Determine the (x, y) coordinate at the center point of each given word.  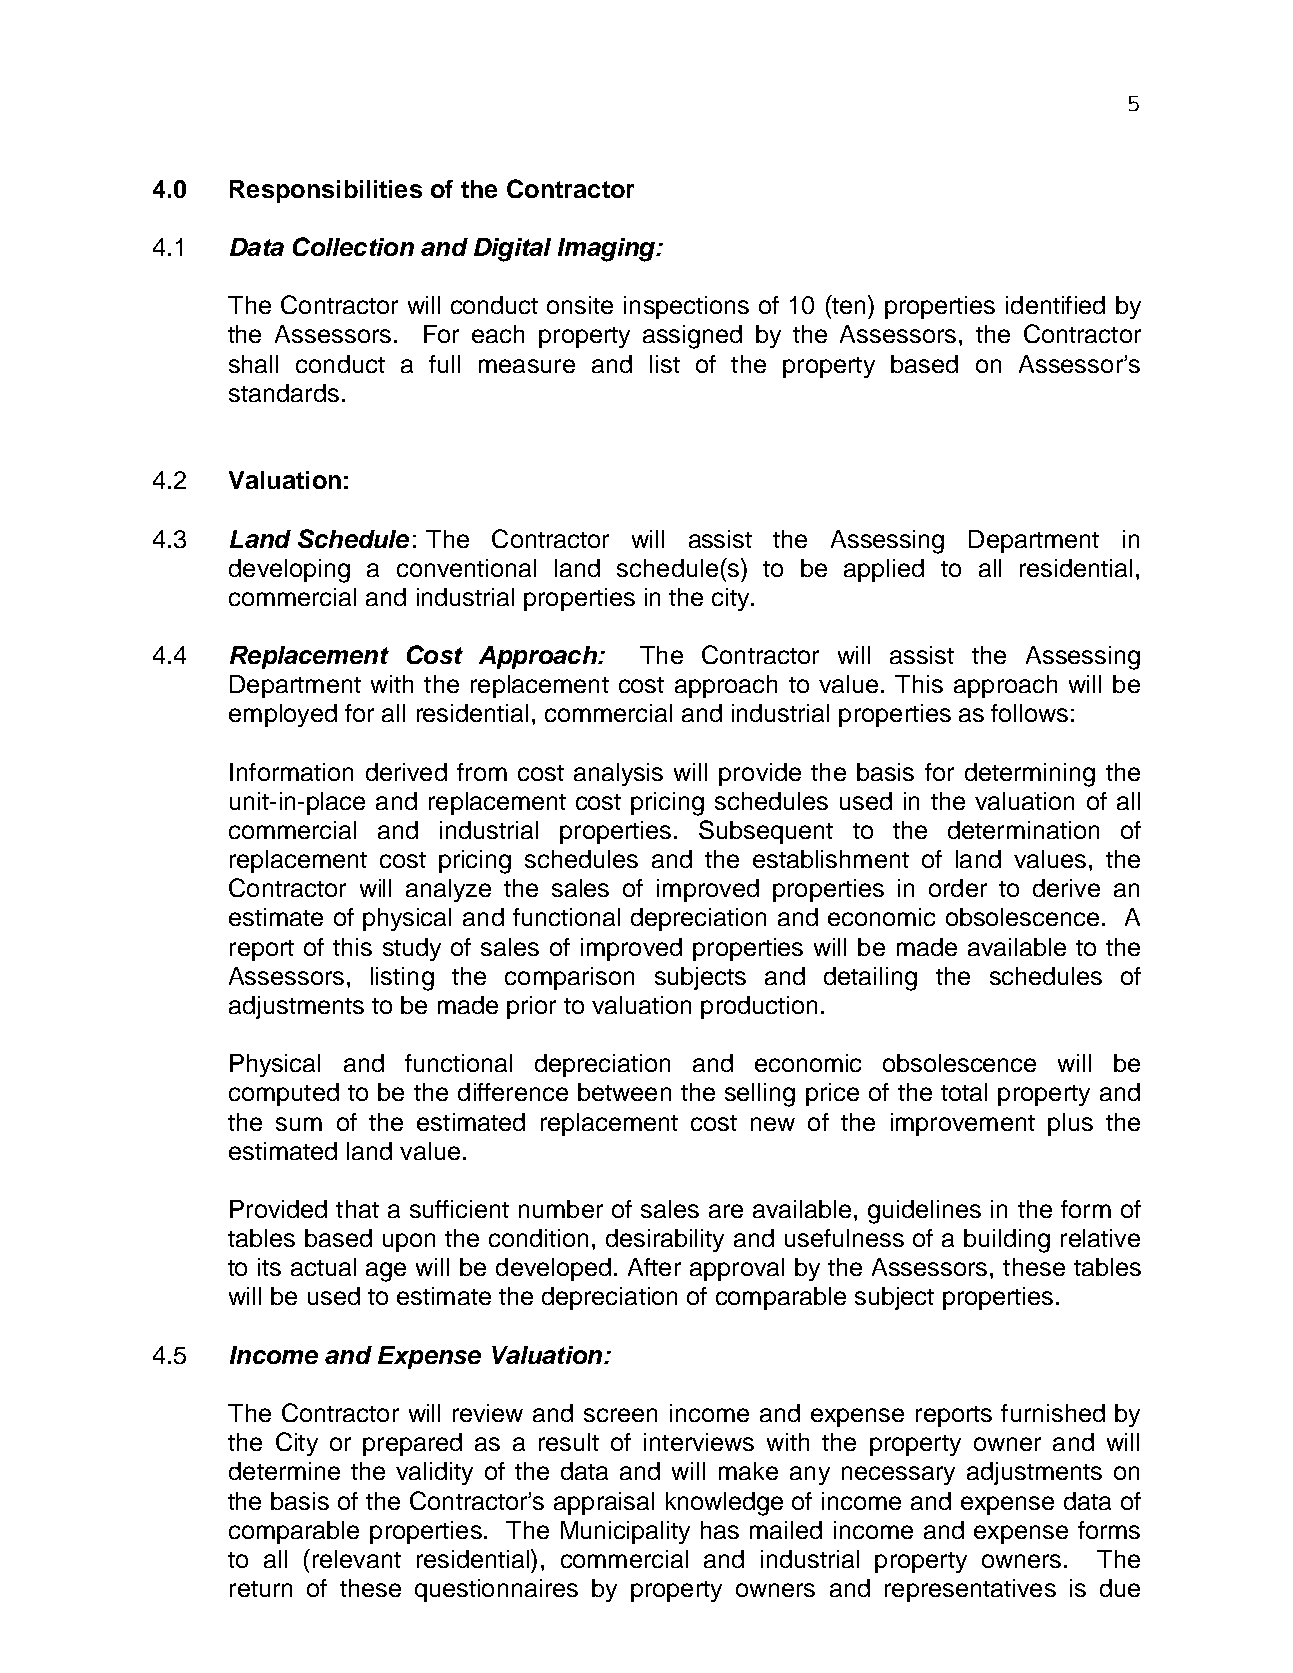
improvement (963, 1124)
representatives (970, 1590)
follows (1029, 713)
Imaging (608, 250)
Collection (353, 246)
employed (283, 715)
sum (299, 1124)
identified (1055, 305)
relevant (357, 1559)
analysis (618, 774)
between (624, 1092)
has (720, 1530)
